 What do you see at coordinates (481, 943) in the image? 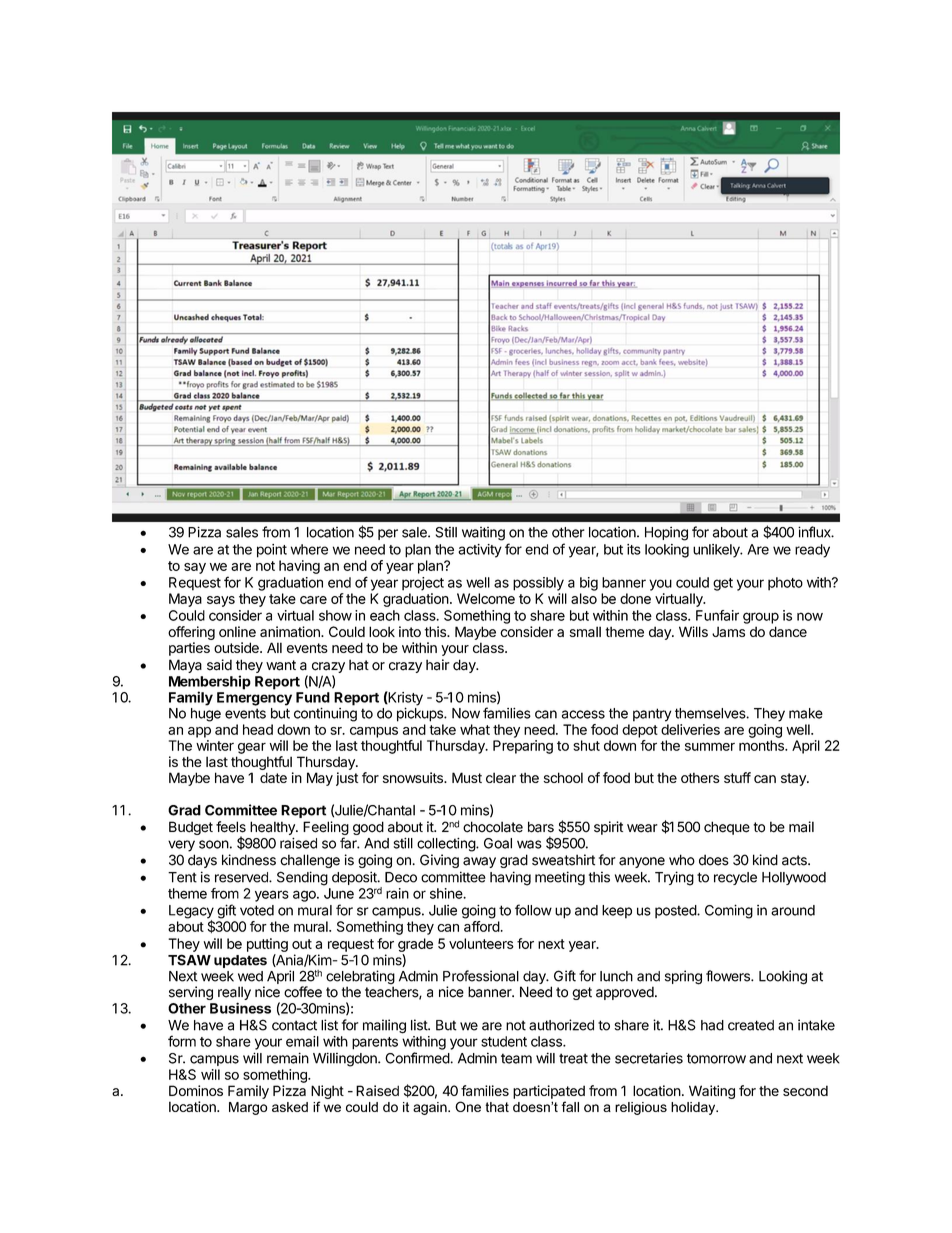
I see `volunteers` at bounding box center [481, 943].
